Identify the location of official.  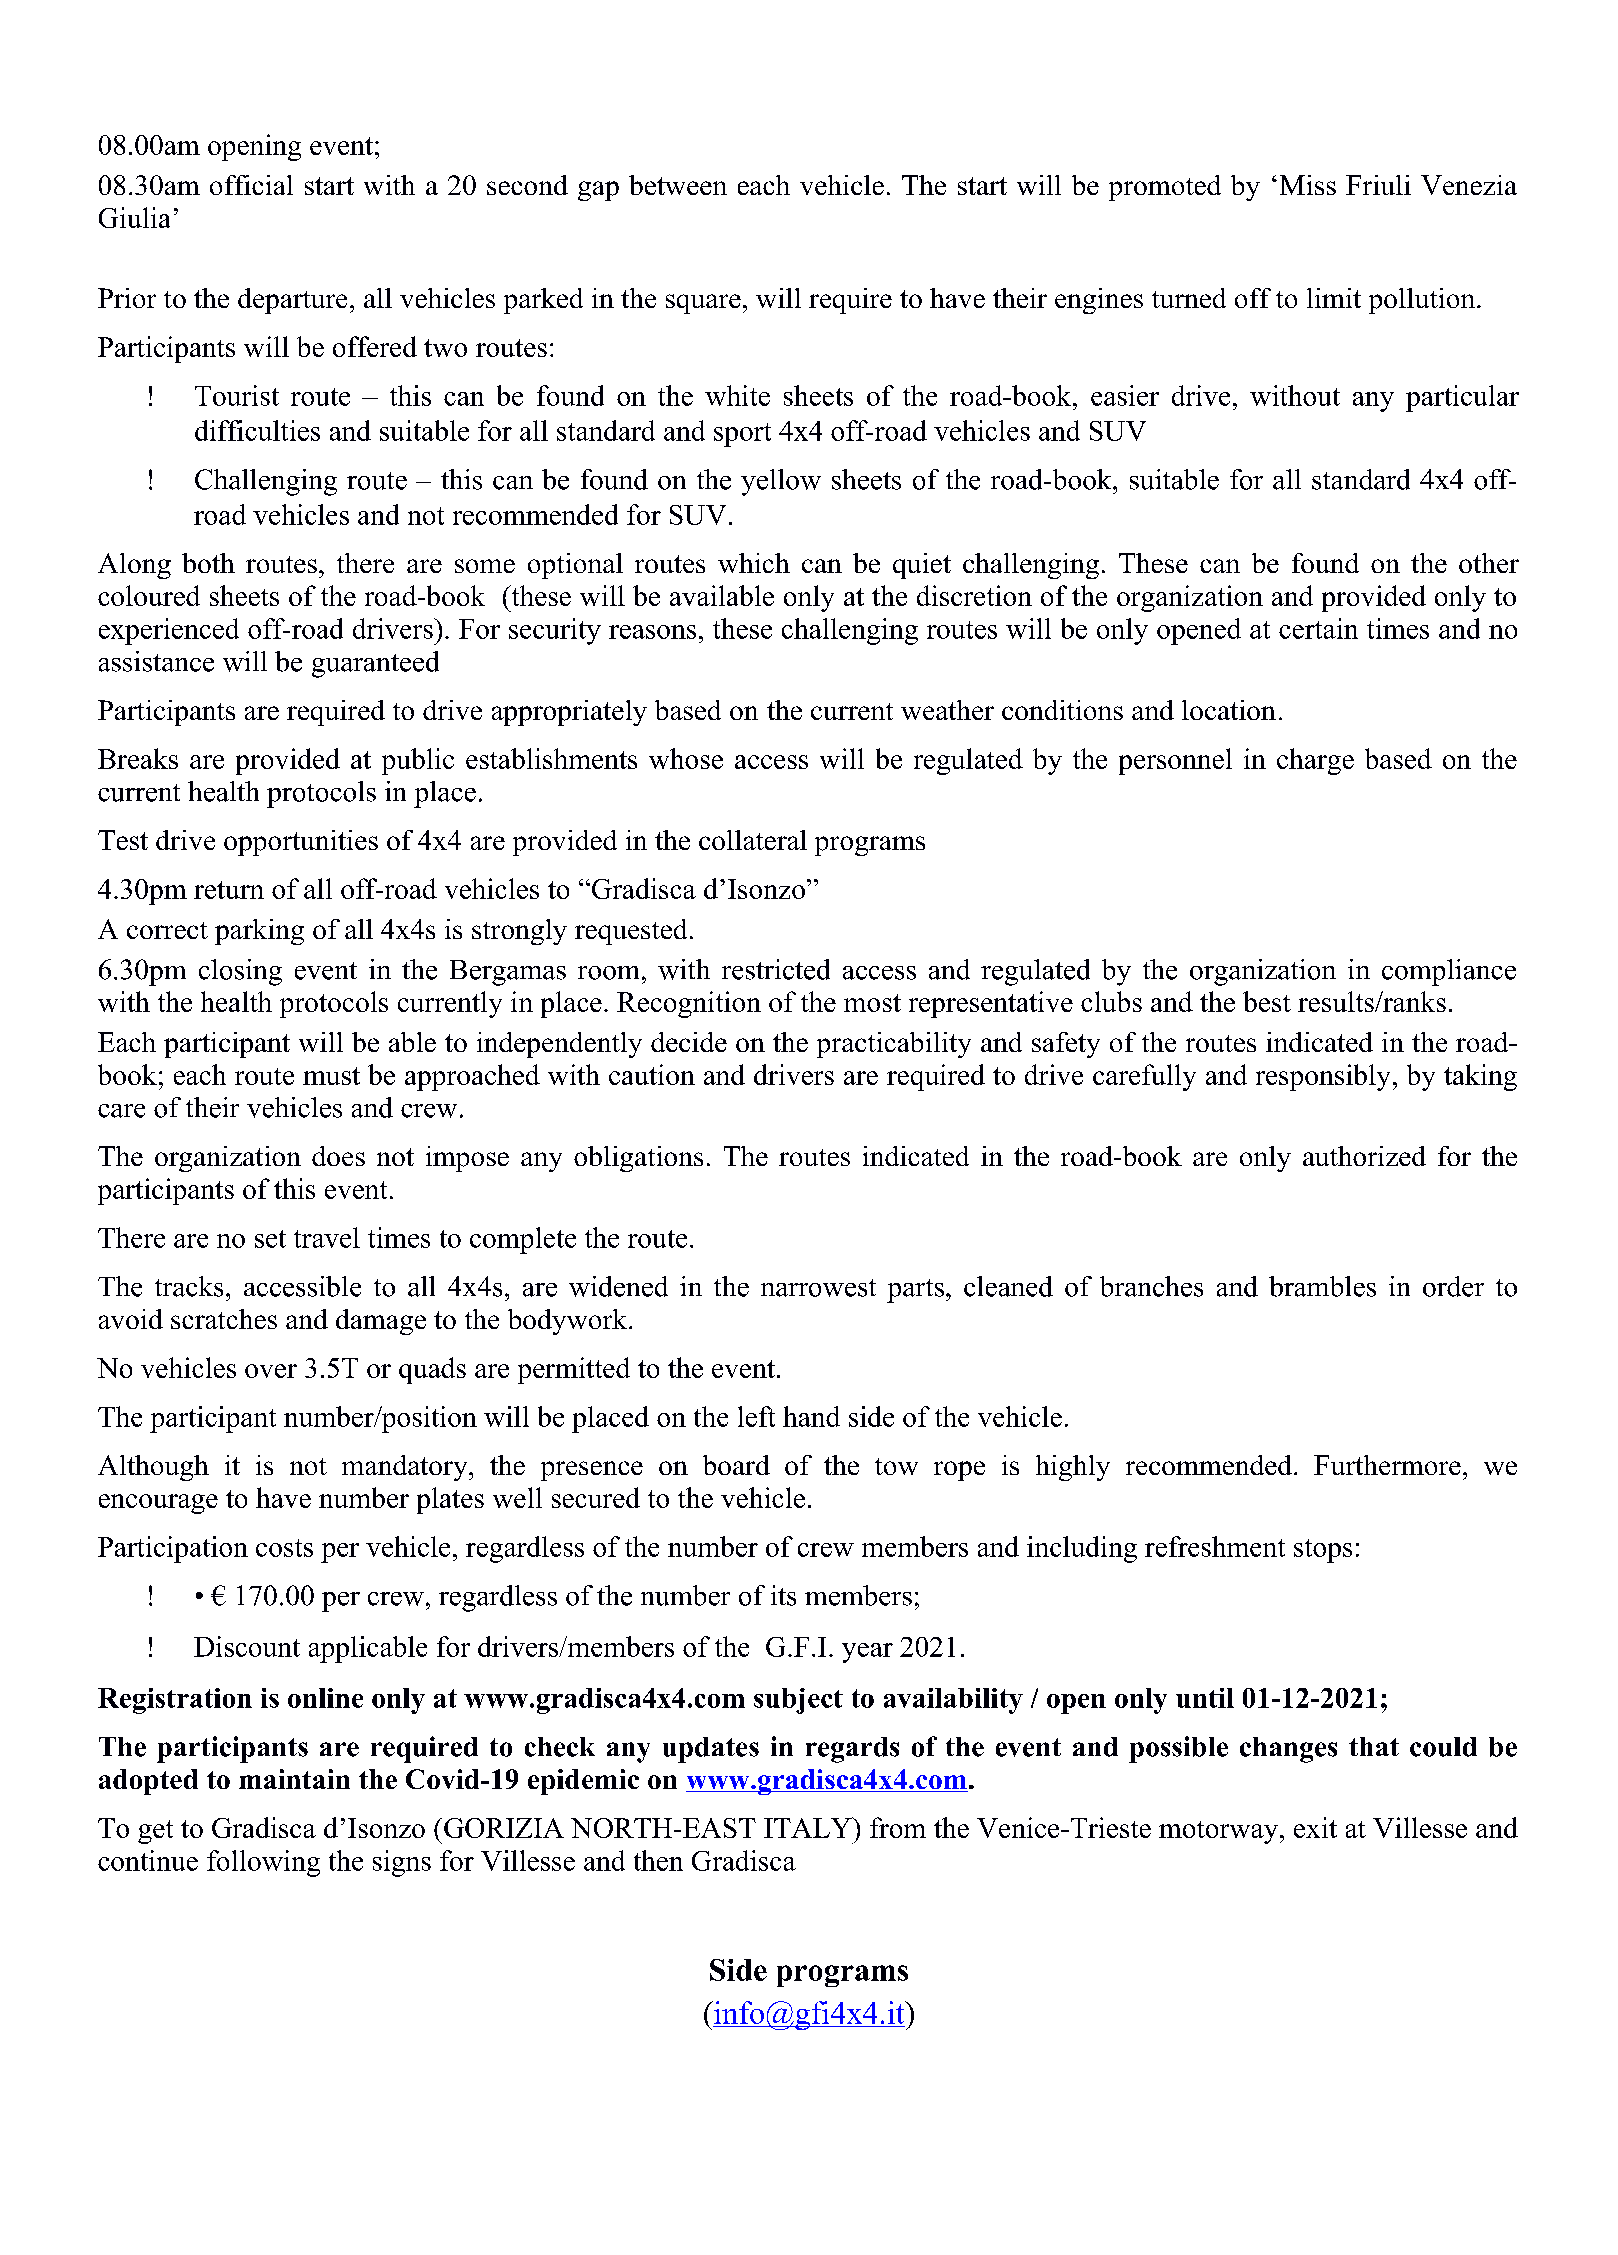
(251, 185).
